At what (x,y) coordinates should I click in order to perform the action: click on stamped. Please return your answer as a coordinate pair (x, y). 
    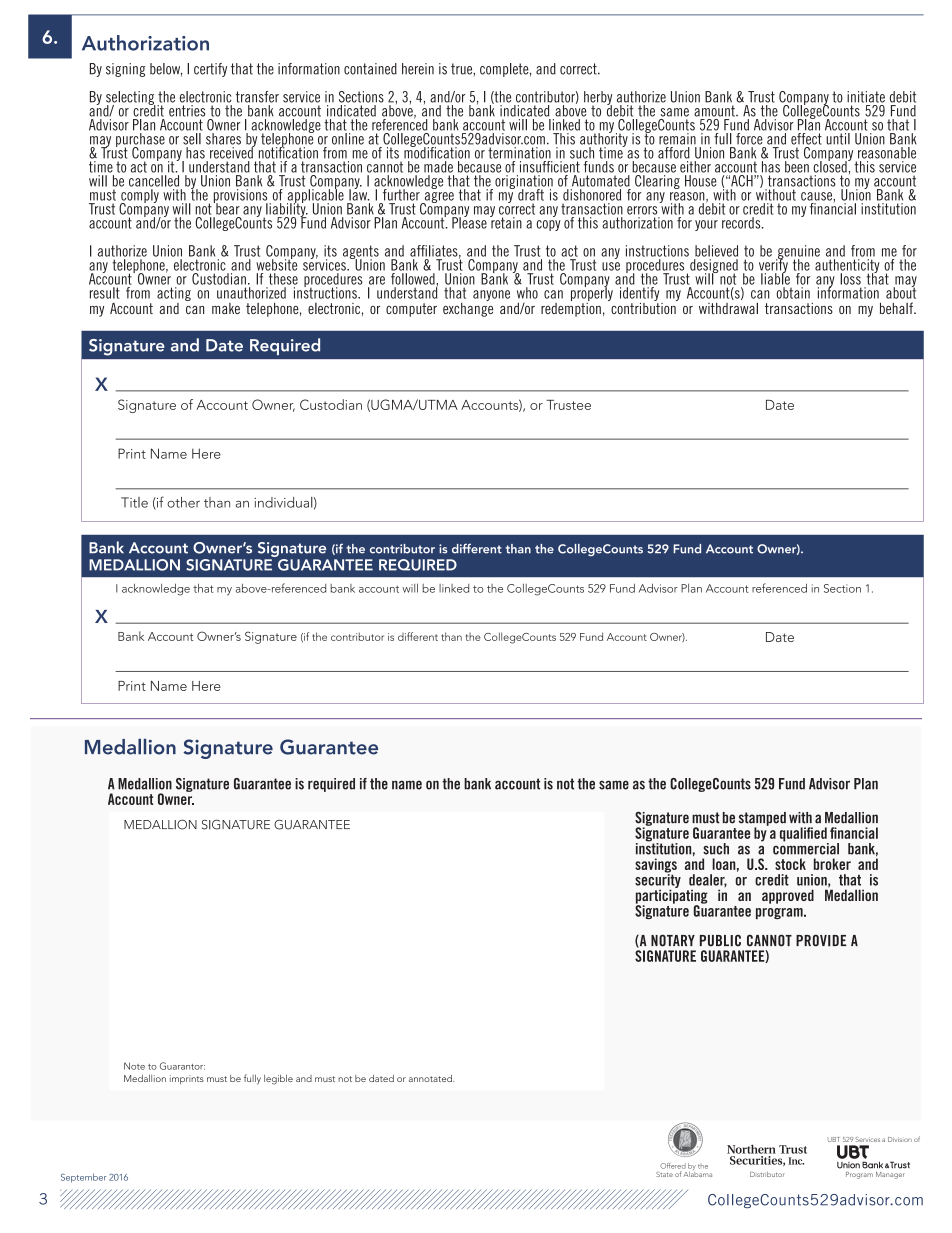
    Looking at the image, I should click on (762, 820).
